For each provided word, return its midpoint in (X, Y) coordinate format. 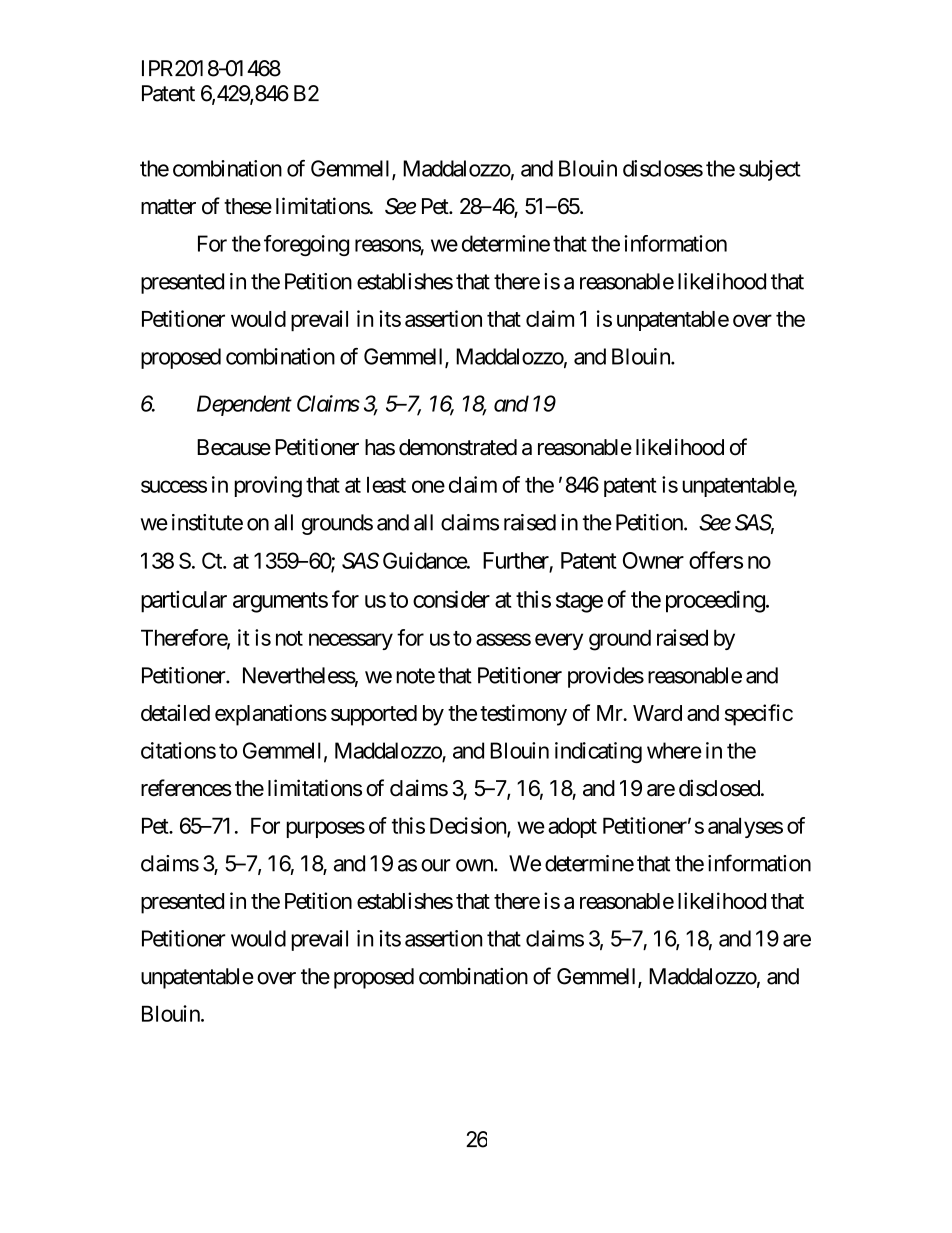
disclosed (719, 788)
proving (268, 487)
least (386, 484)
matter (168, 207)
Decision (469, 826)
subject (770, 170)
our (436, 865)
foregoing (306, 245)
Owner (653, 560)
